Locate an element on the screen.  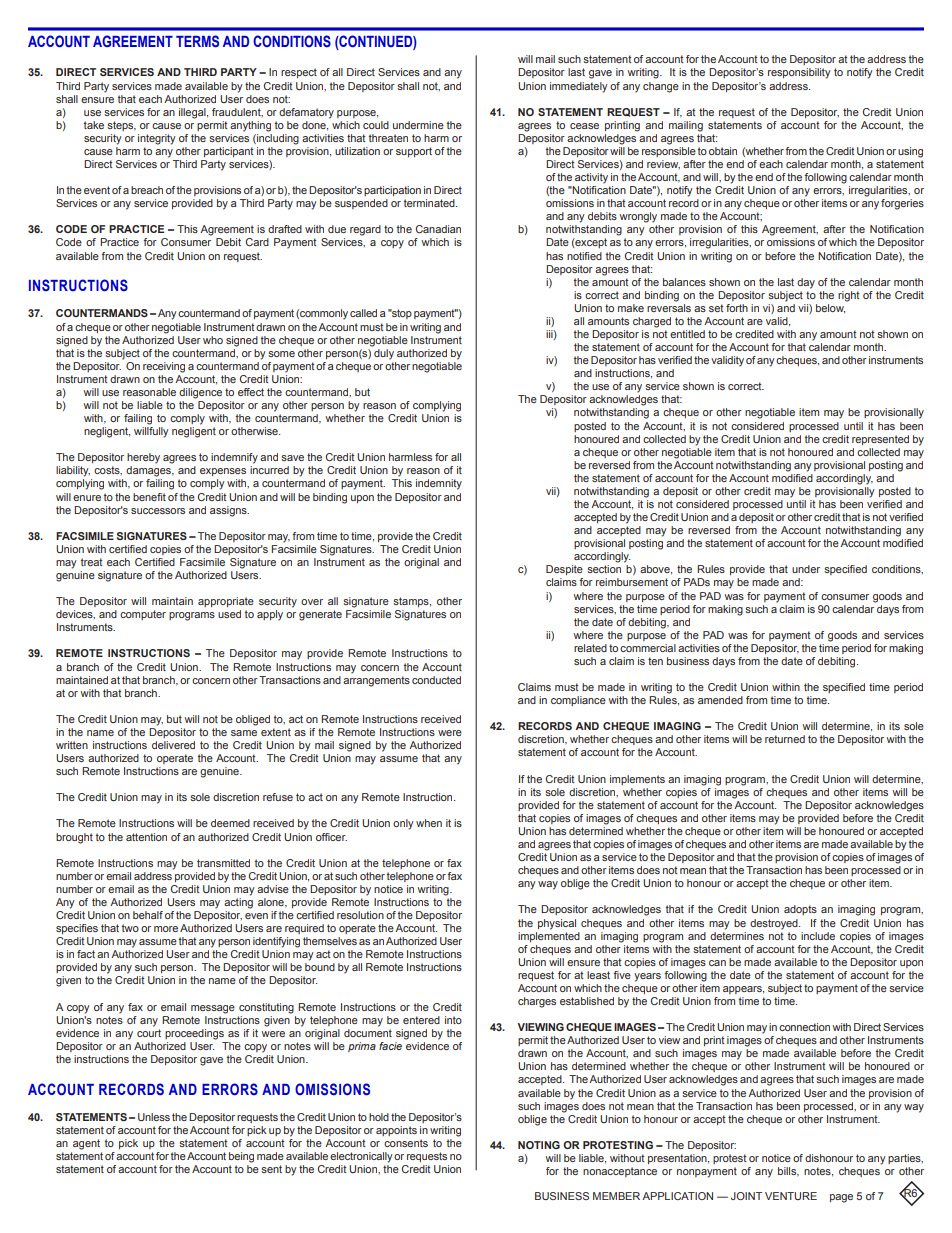
Terms is located at coordinates (197, 41).
